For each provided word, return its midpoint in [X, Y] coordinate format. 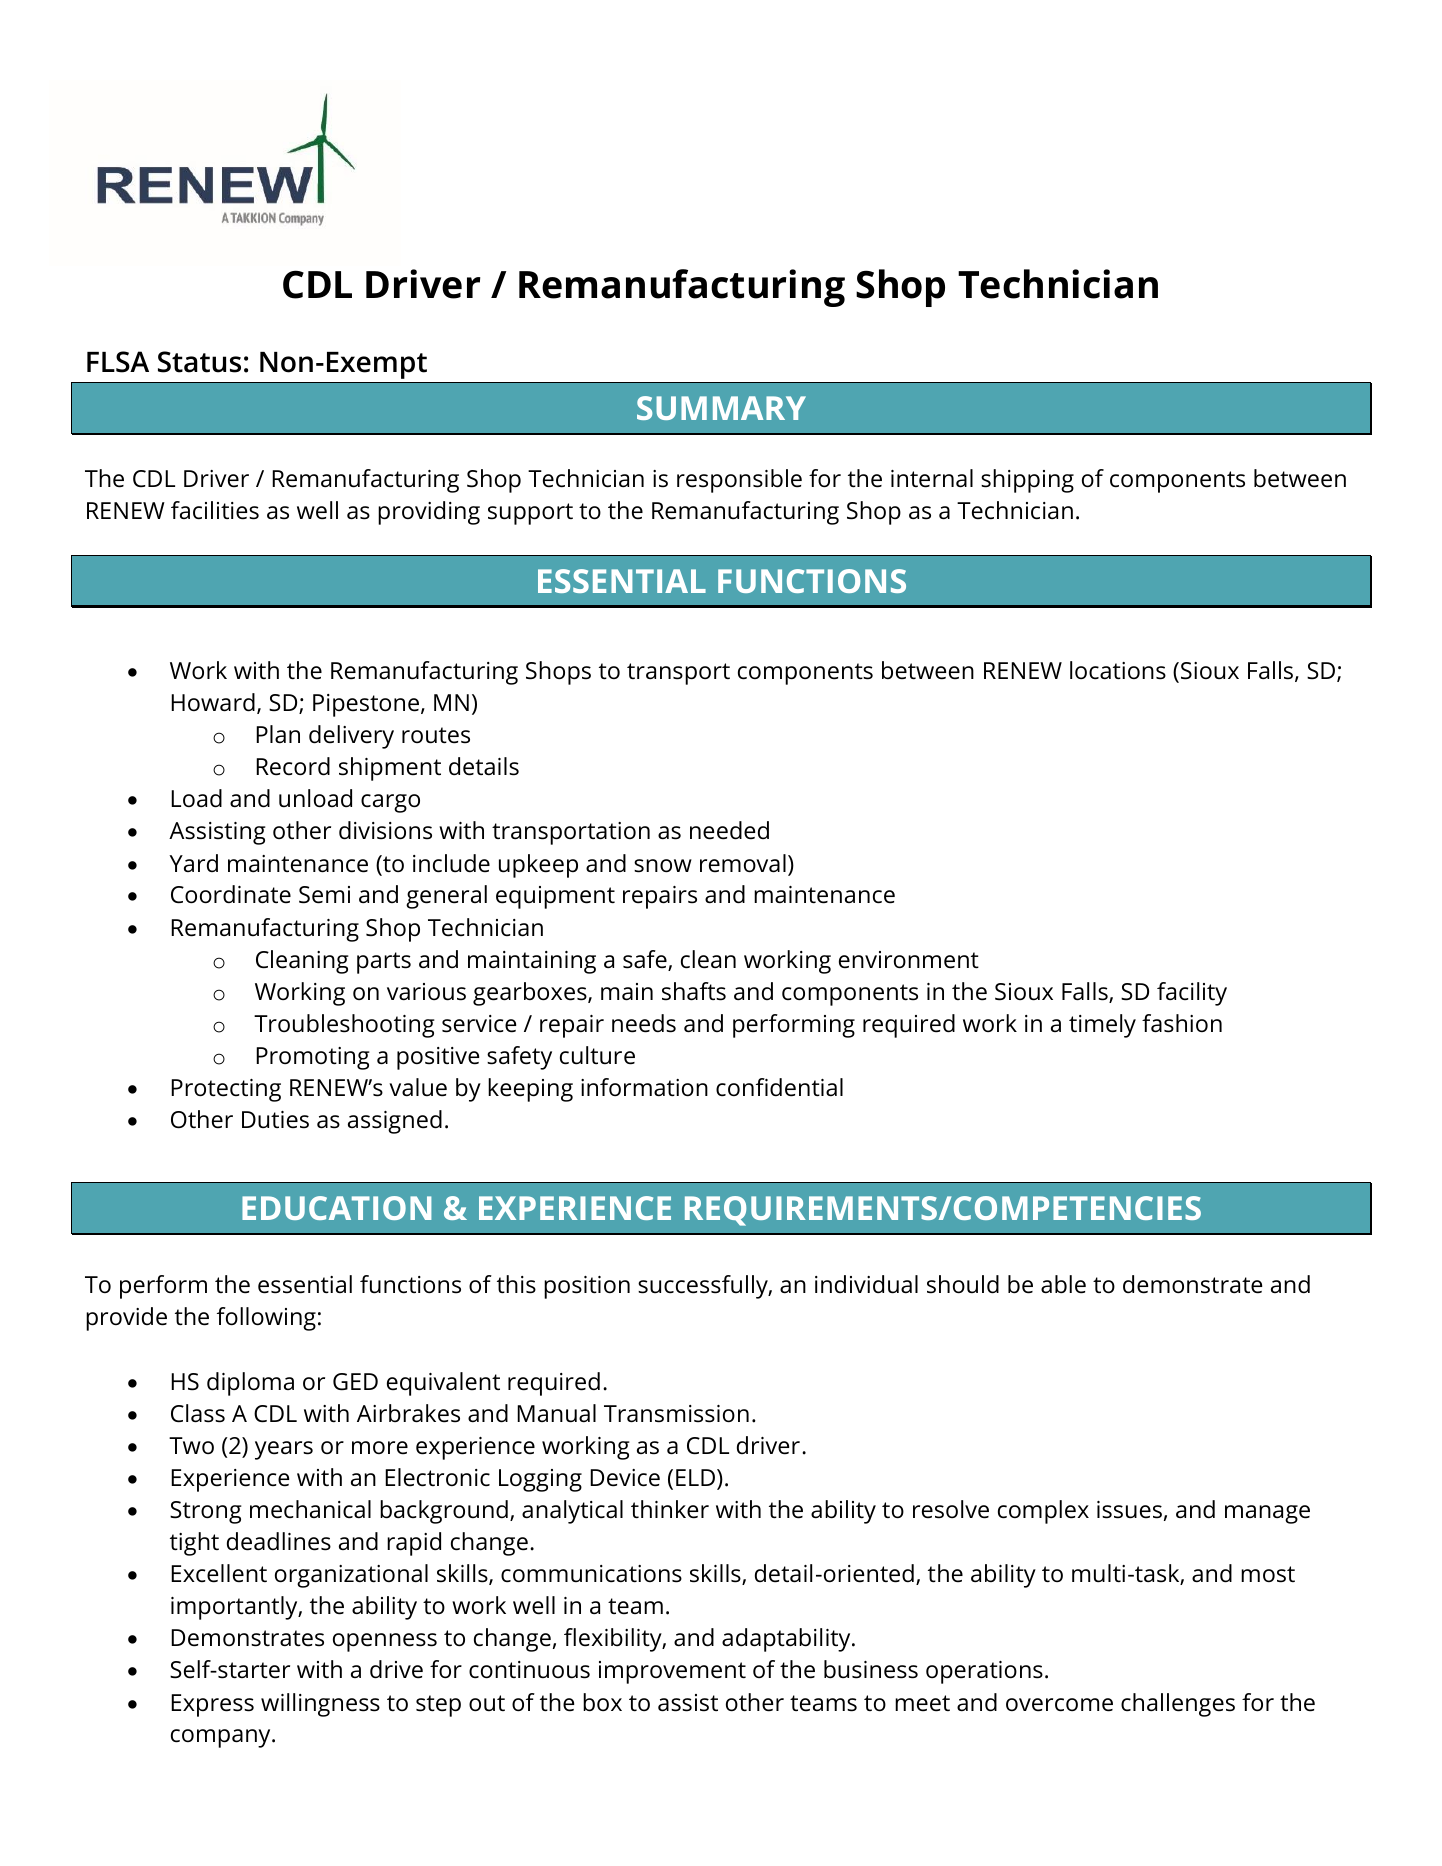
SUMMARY [721, 408]
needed [729, 830]
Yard [193, 863]
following [266, 1319]
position [587, 1287]
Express [212, 1705]
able [1063, 1284]
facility [1192, 994]
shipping [1027, 481]
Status [199, 362]
